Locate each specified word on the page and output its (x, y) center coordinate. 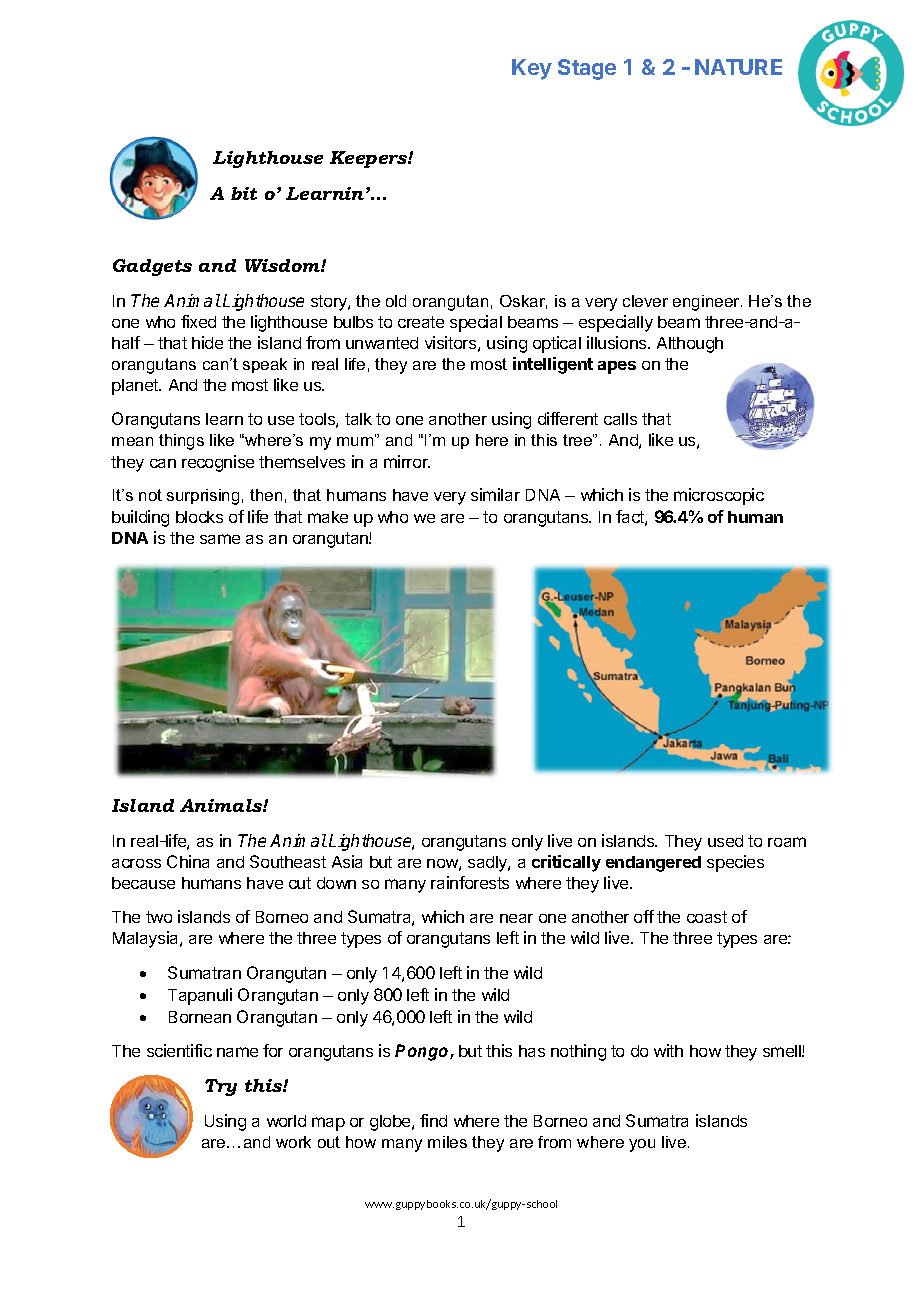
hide (207, 342)
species (735, 863)
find (433, 1120)
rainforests (470, 882)
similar (495, 494)
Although (690, 345)
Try (221, 1087)
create (421, 322)
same (220, 539)
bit (244, 193)
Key (532, 69)
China (188, 861)
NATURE (738, 67)
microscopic (719, 496)
